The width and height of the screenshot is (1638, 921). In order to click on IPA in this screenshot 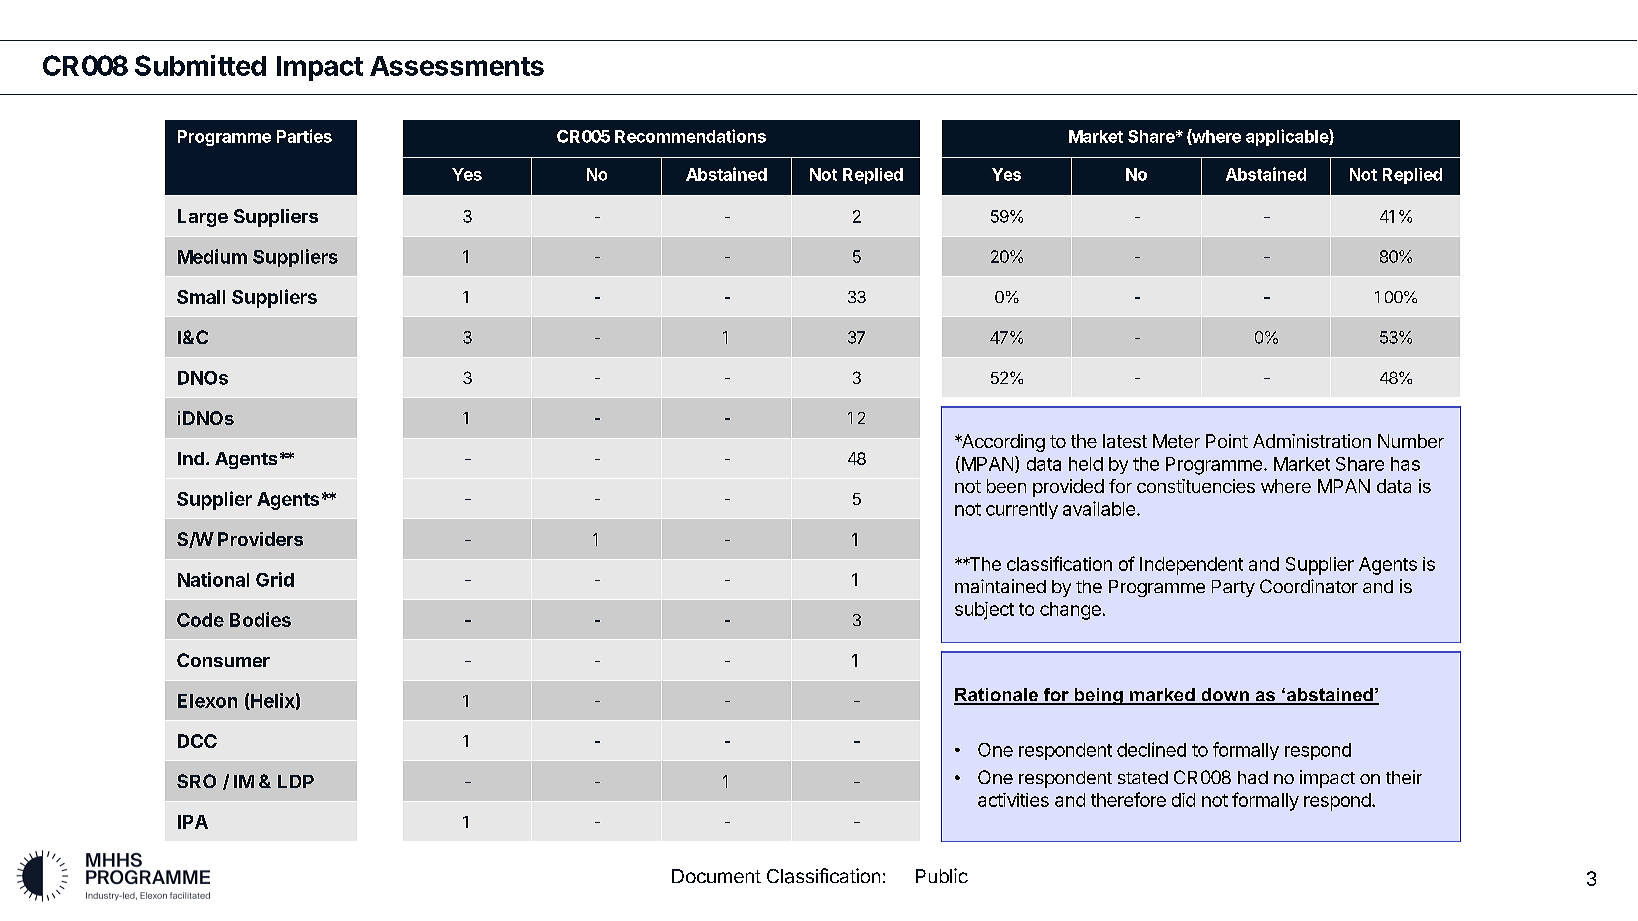, I will do `click(193, 822)`.
